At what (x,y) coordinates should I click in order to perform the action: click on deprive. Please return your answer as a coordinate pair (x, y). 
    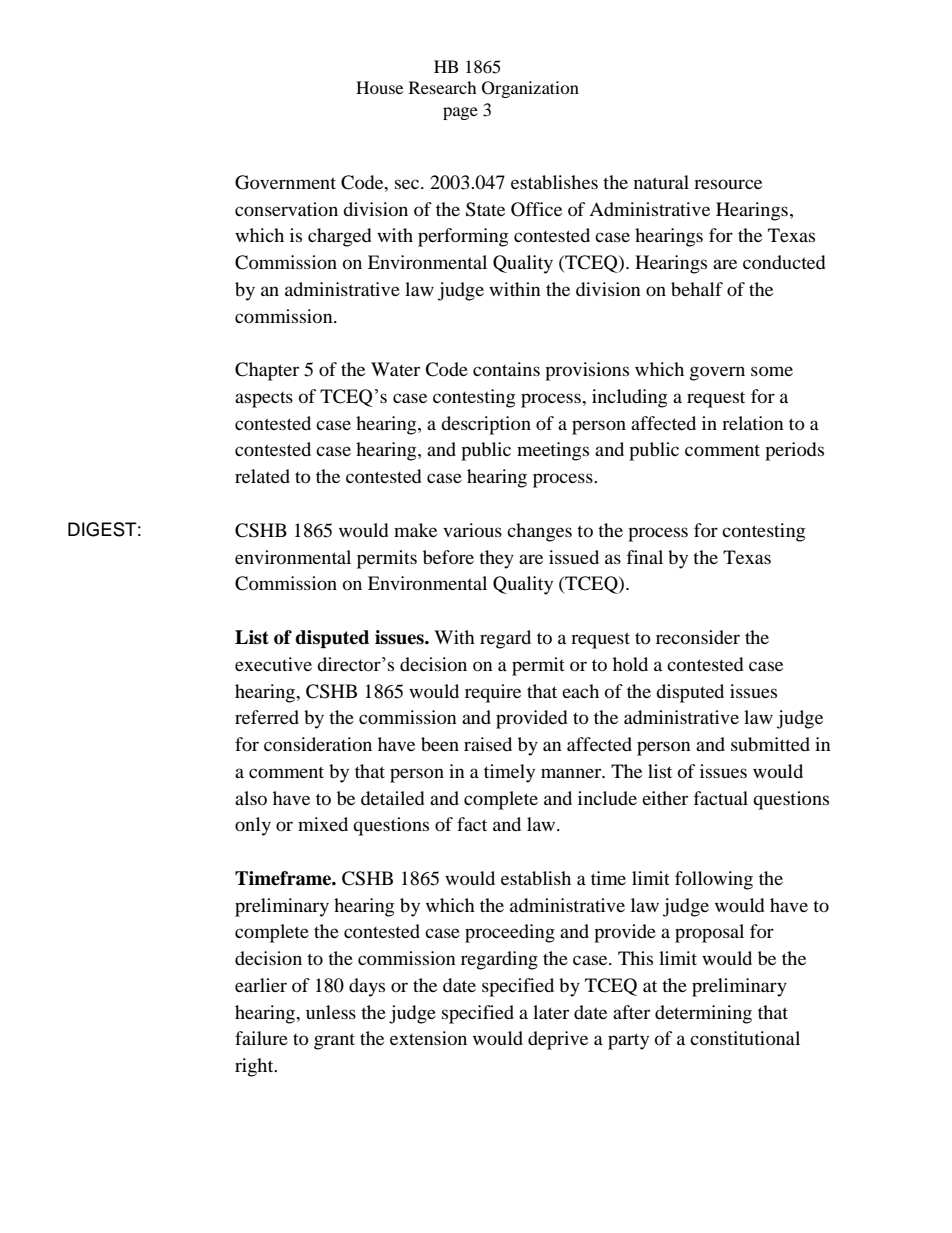
    Looking at the image, I should click on (558, 1040).
